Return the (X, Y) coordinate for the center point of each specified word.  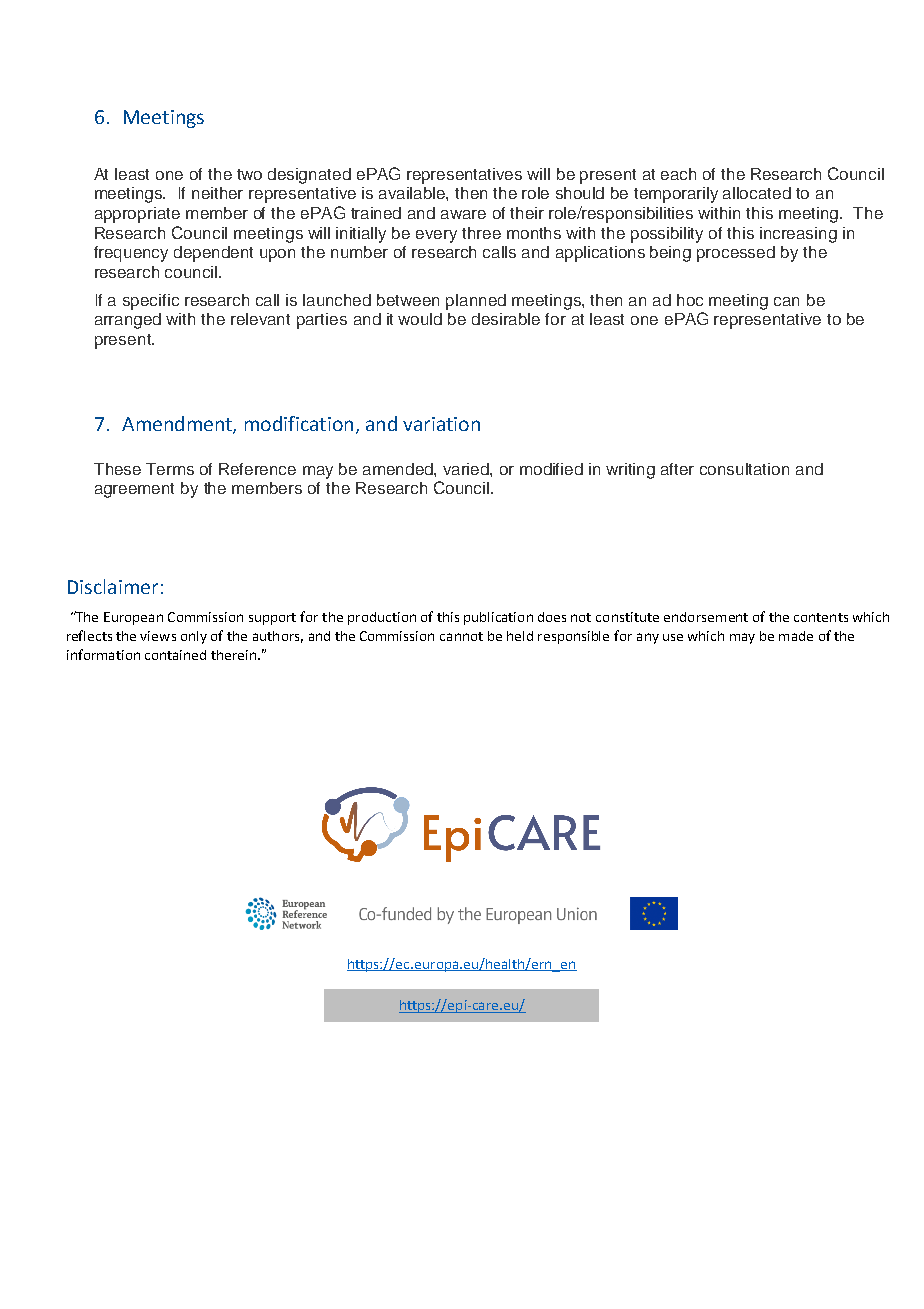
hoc (690, 300)
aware (463, 214)
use (673, 637)
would (420, 319)
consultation (744, 469)
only (194, 637)
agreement (134, 490)
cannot (461, 636)
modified (551, 469)
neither (217, 193)
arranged (128, 321)
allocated (757, 193)
